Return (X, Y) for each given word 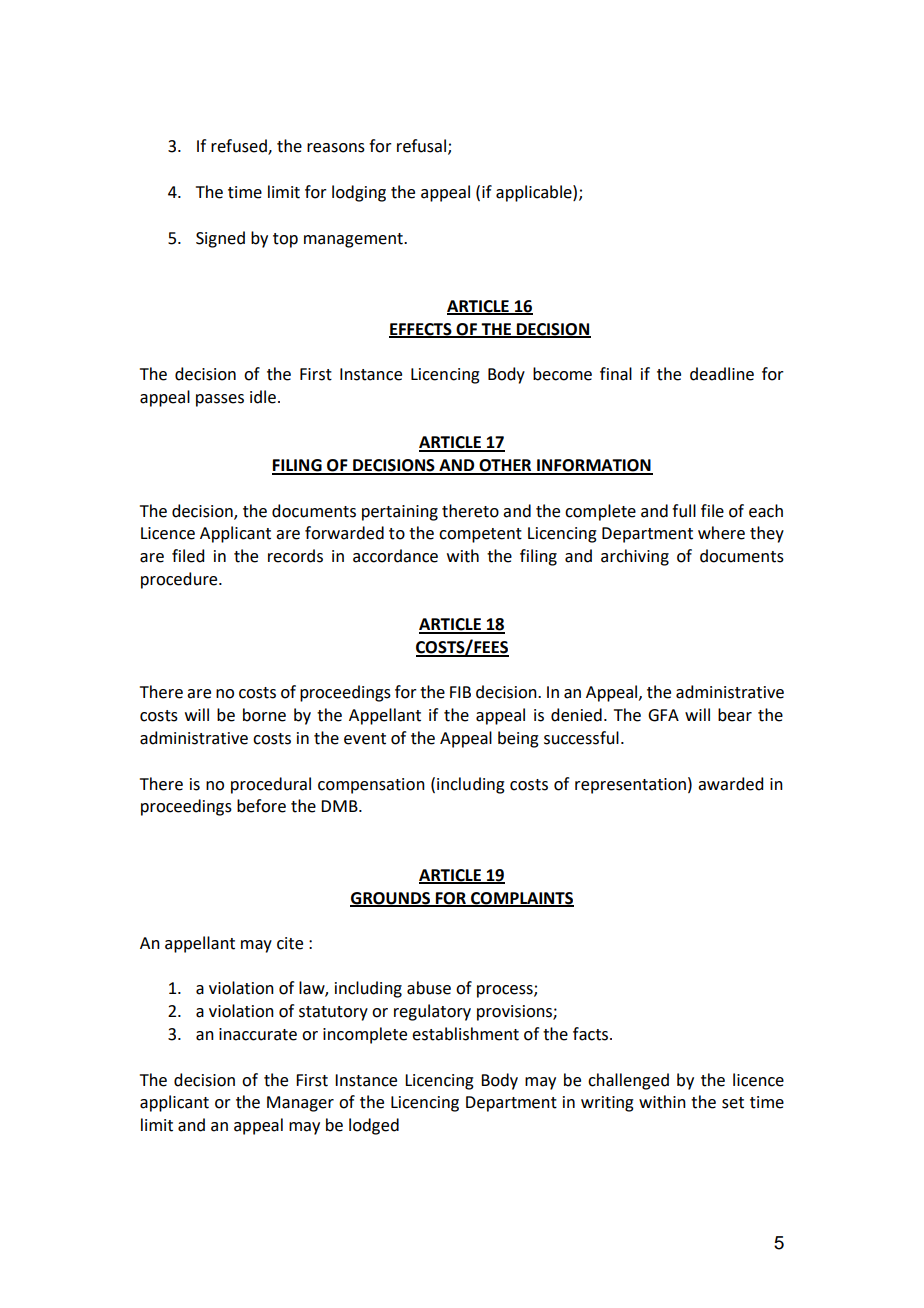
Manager (300, 1104)
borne (264, 715)
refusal (421, 146)
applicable (535, 193)
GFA (663, 715)
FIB (460, 692)
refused (240, 147)
